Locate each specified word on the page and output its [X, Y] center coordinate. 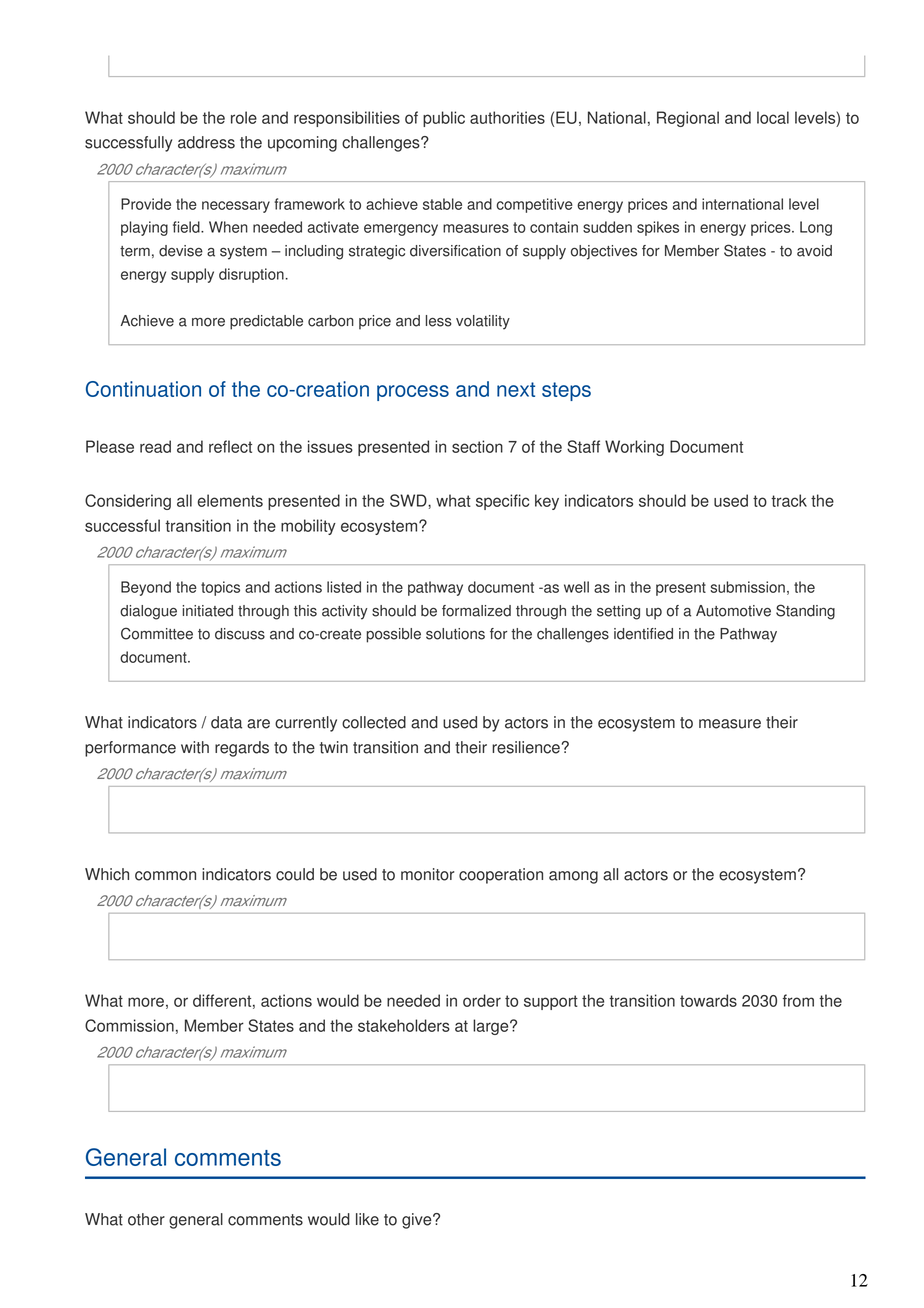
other [146, 1219]
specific [502, 502]
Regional [688, 119]
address [206, 142]
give [418, 1221]
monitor [427, 874]
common [165, 876]
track [789, 500]
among [573, 877]
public [444, 119]
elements [230, 500]
